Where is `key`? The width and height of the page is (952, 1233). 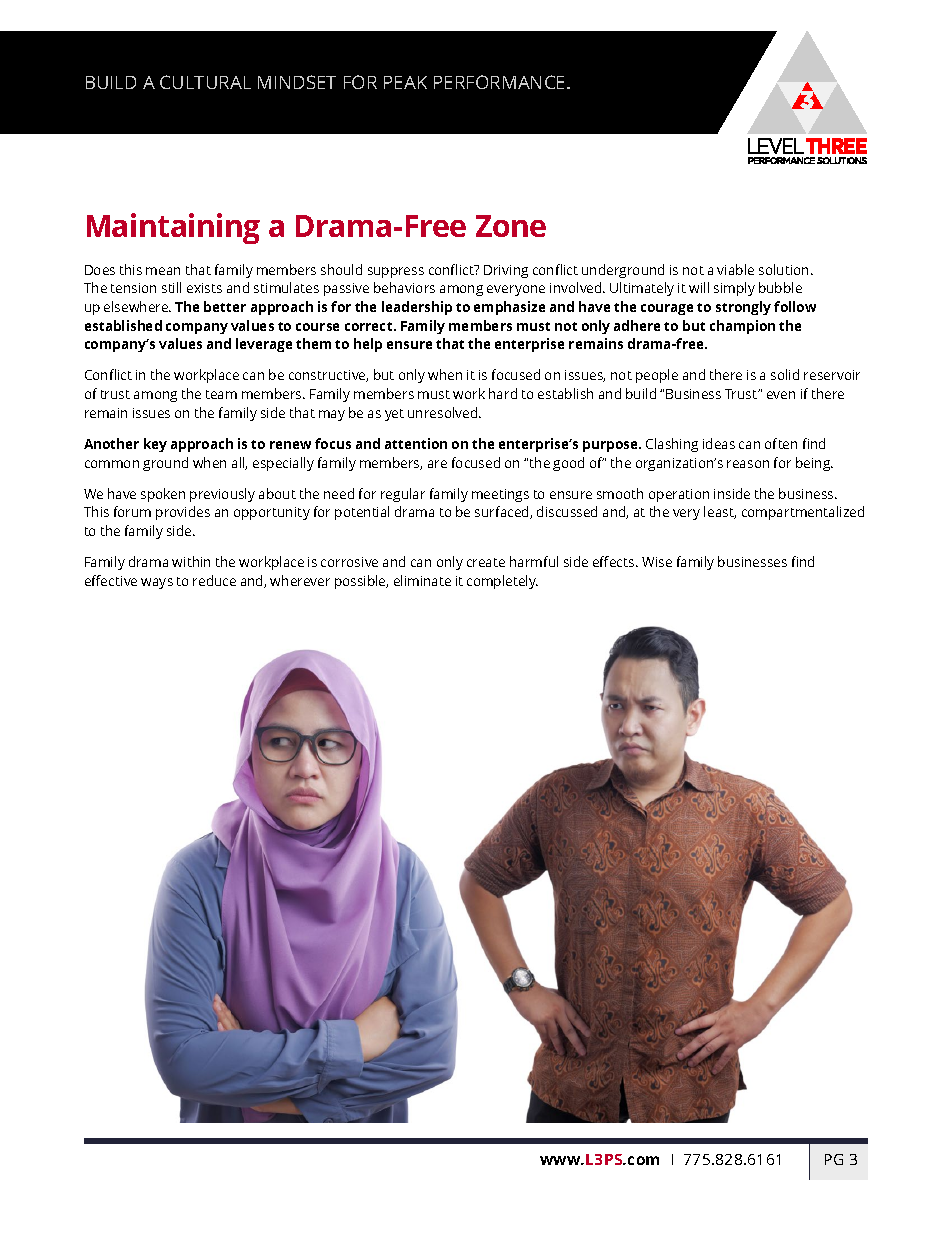 key is located at coordinates (155, 445).
